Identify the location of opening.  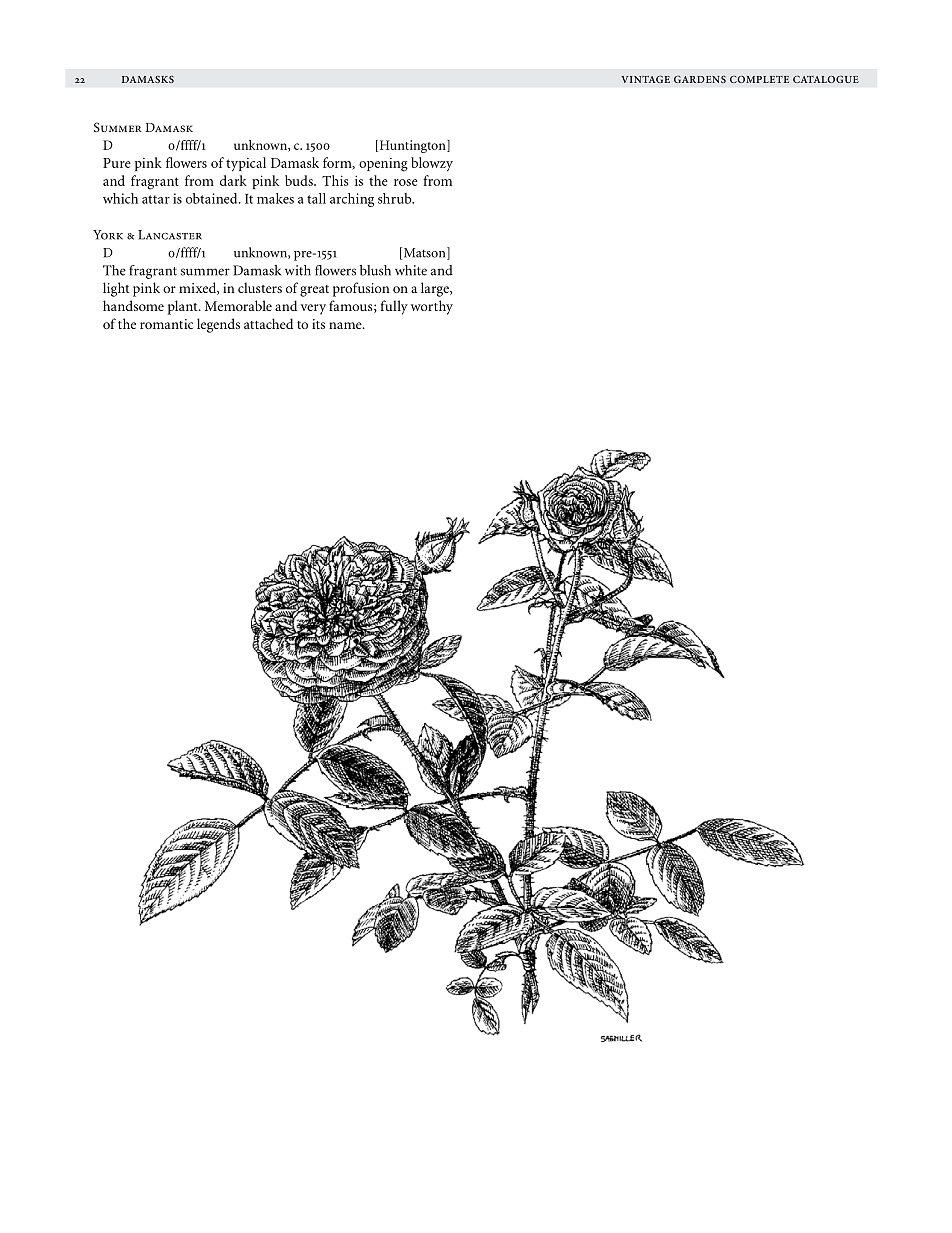
(383, 165).
